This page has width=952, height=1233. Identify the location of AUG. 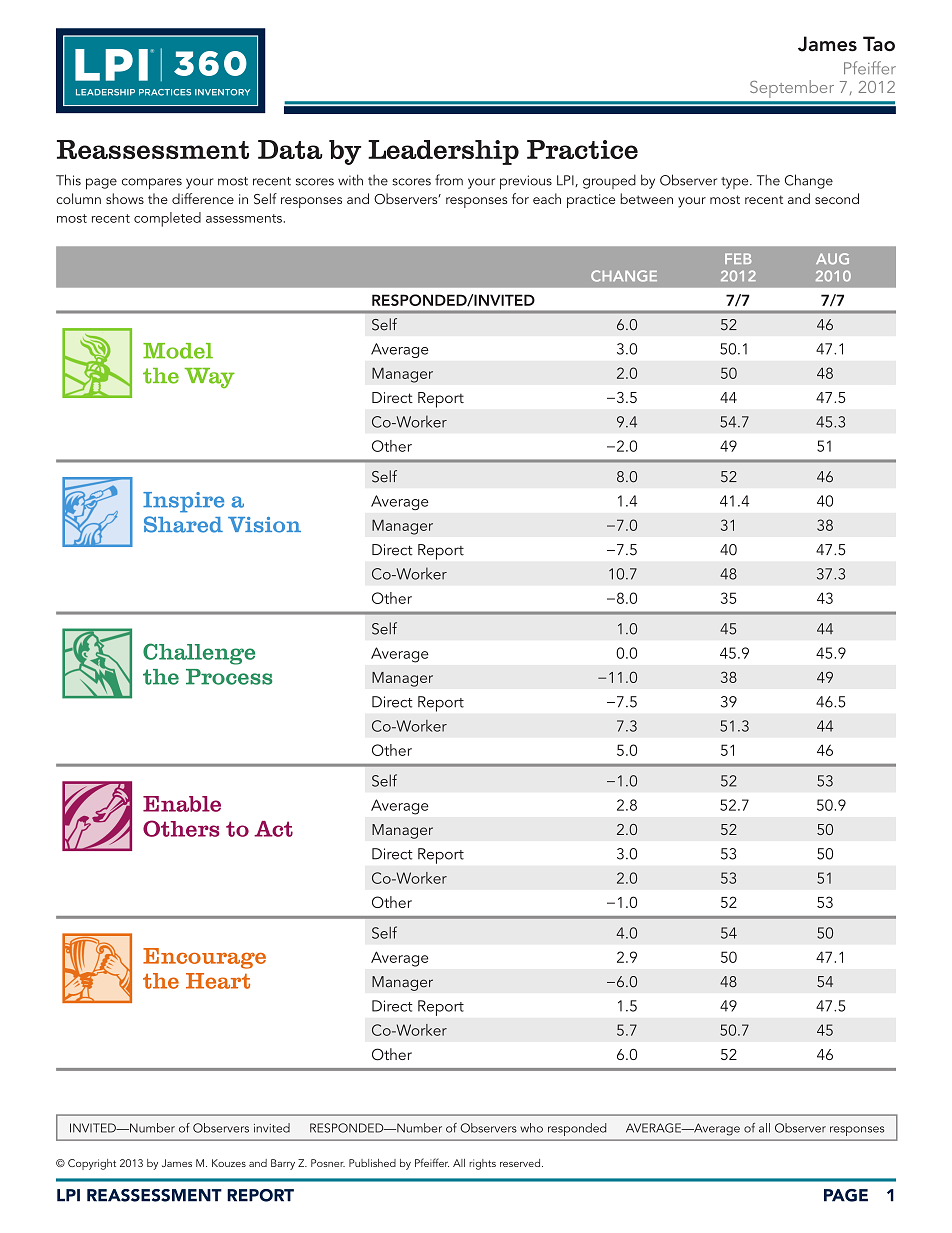
(832, 259).
